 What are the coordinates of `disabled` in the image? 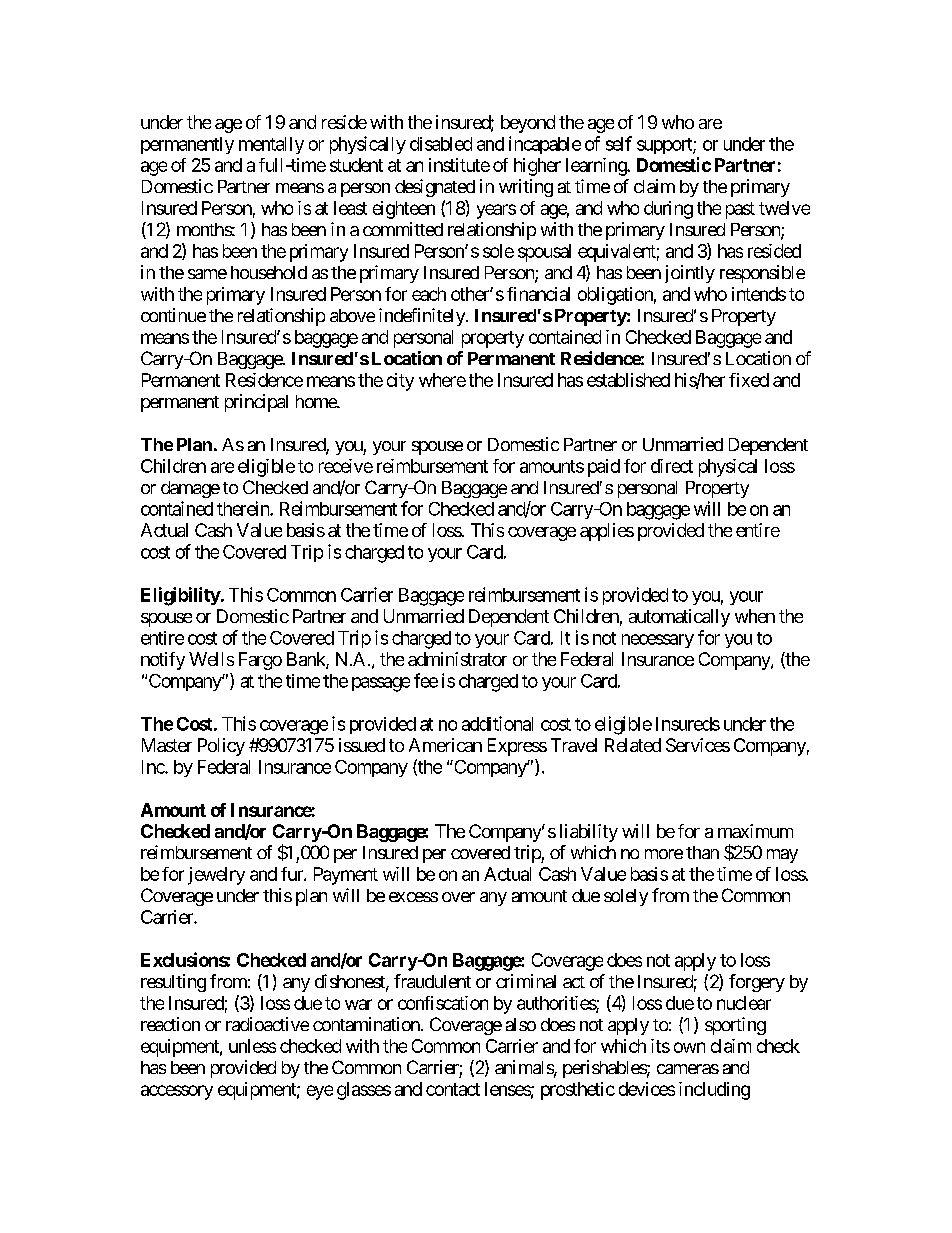 It's located at (441, 144).
